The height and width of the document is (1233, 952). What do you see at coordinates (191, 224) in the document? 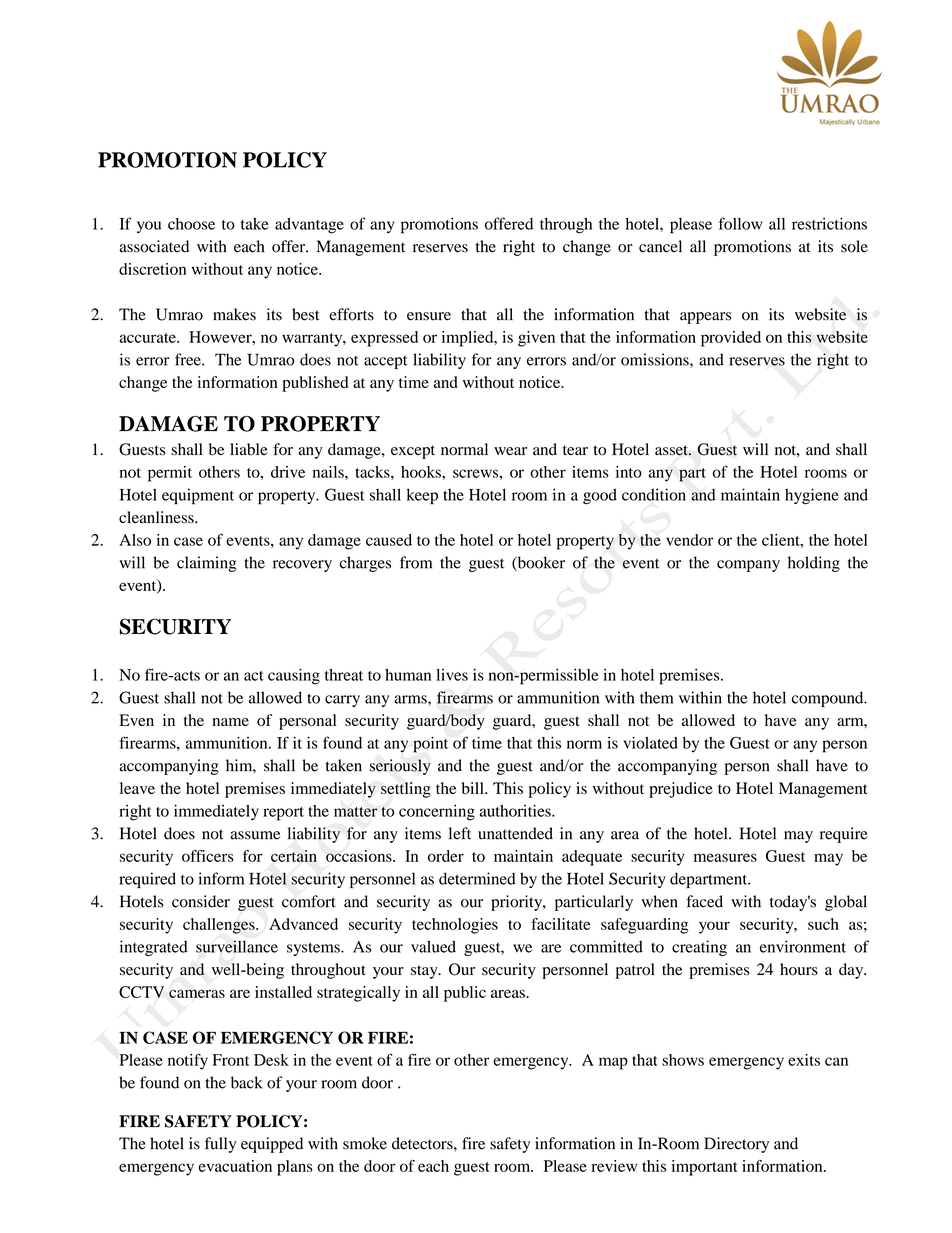
I see `choose` at bounding box center [191, 224].
